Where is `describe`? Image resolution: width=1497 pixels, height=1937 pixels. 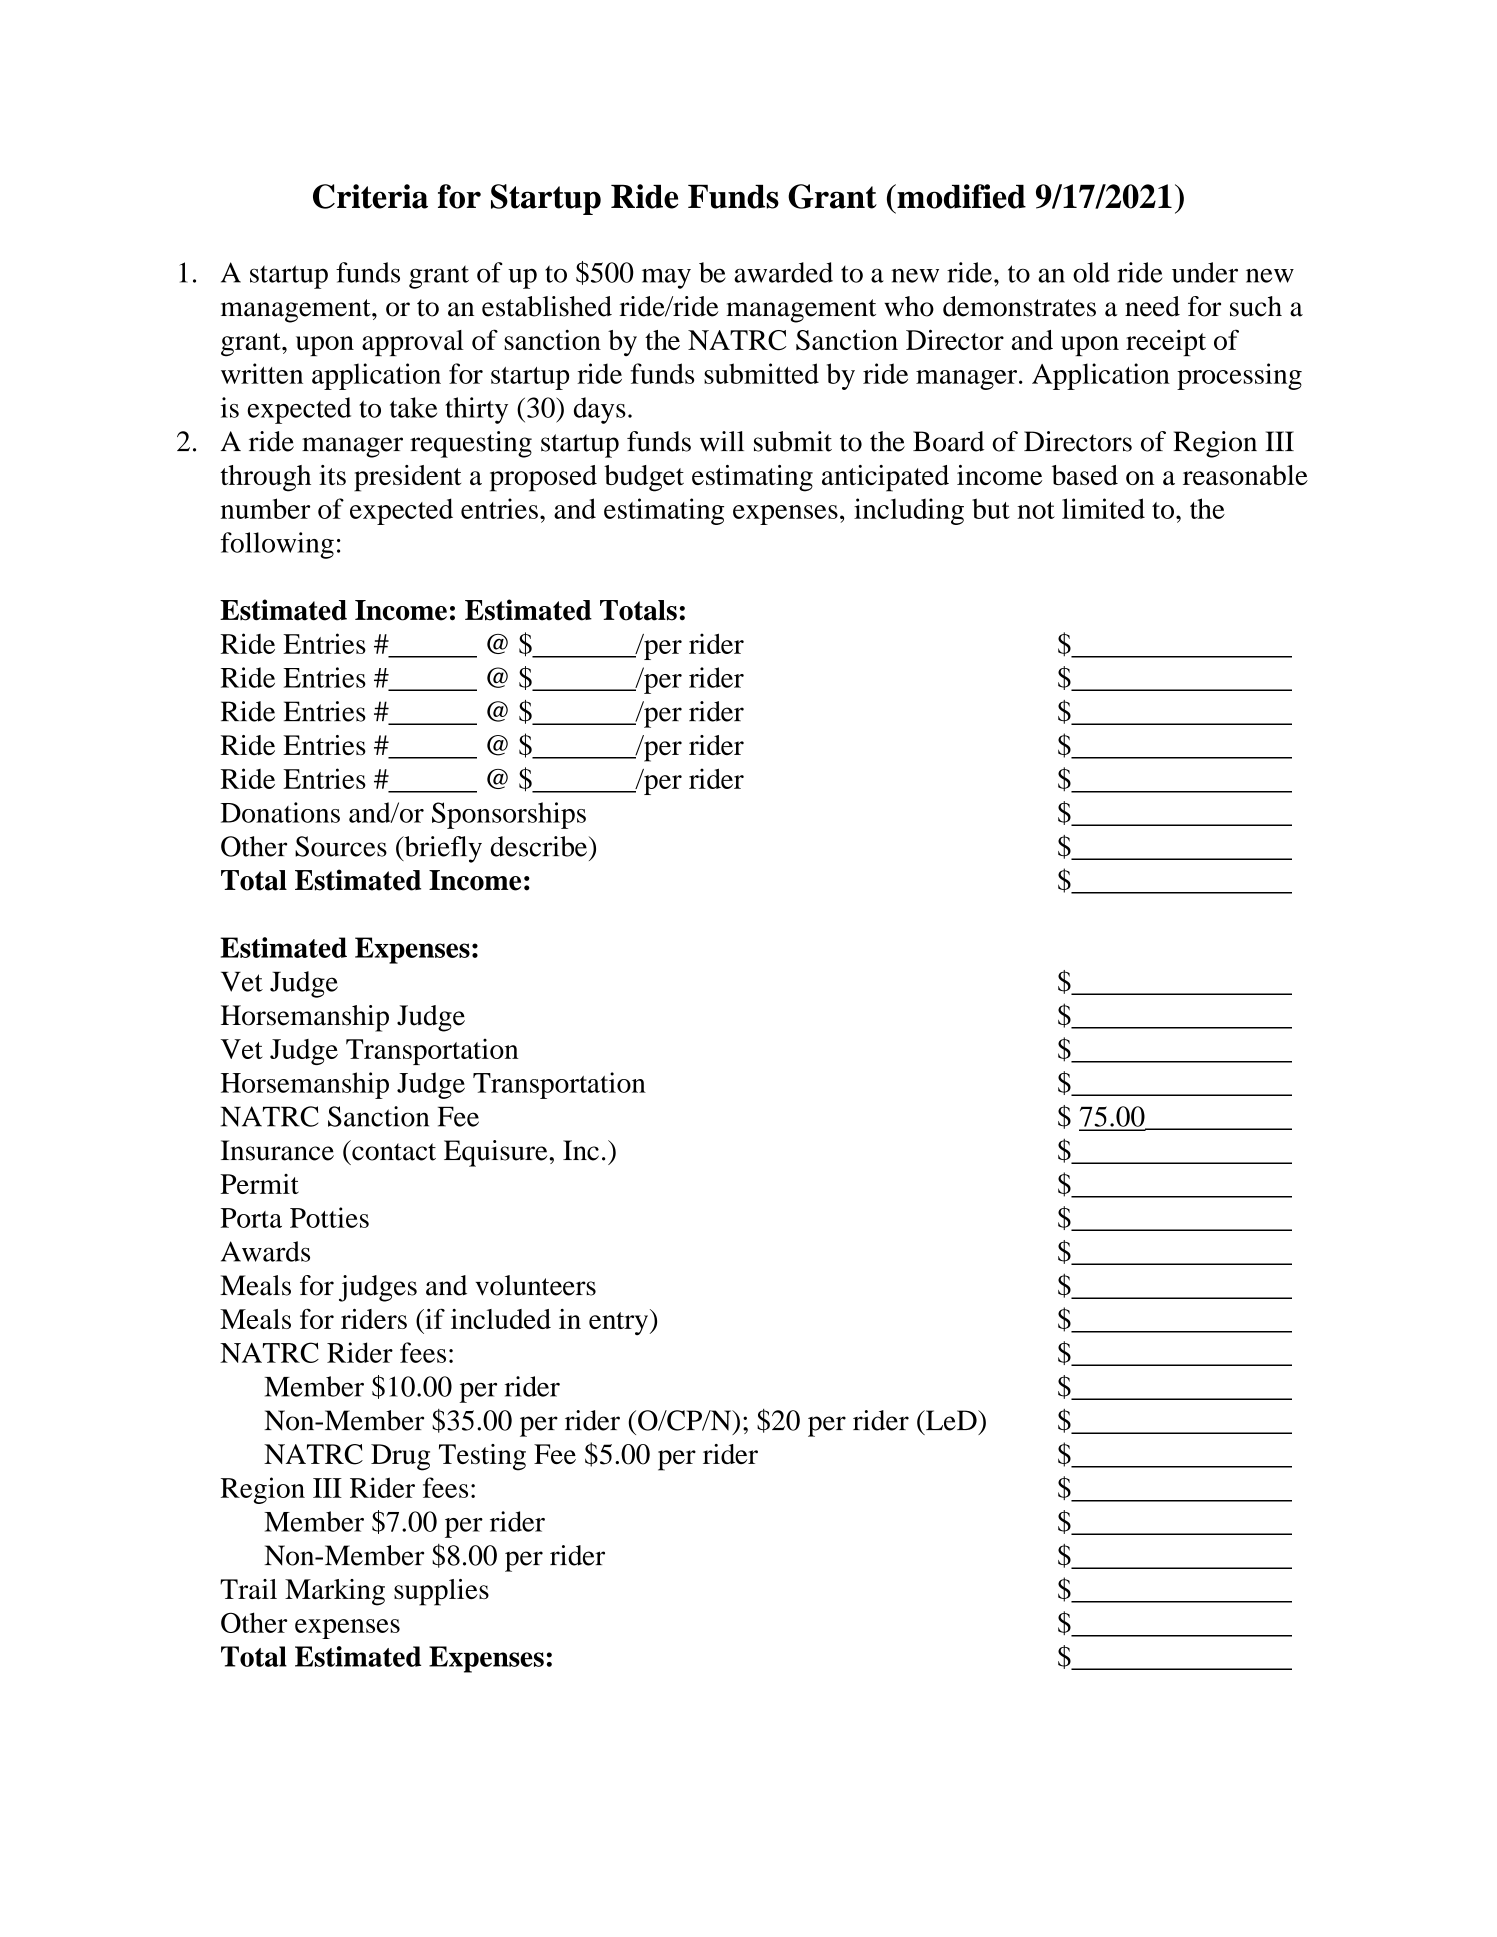
describe is located at coordinates (539, 846).
